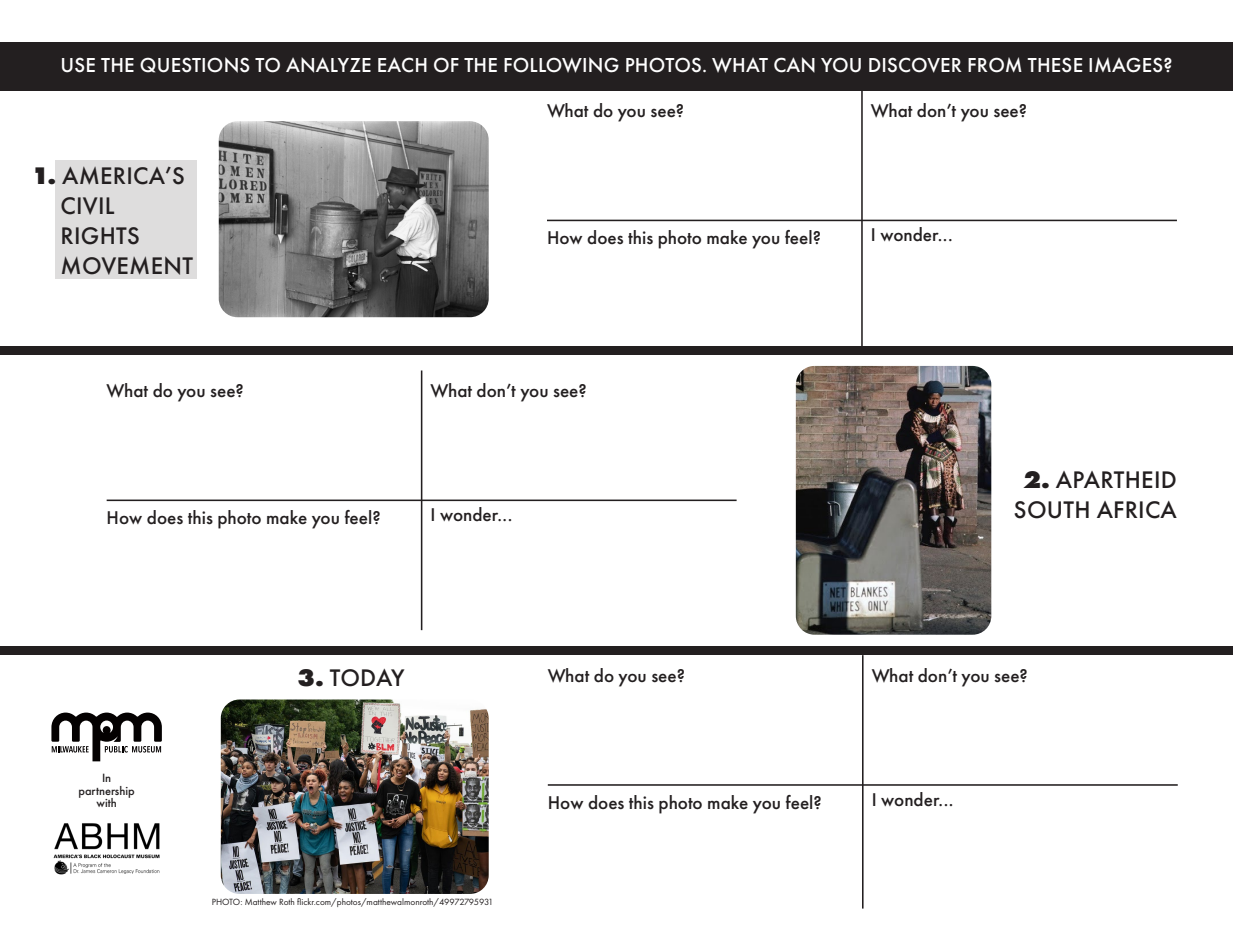  I want to click on MOVEMENT, so click(127, 266).
